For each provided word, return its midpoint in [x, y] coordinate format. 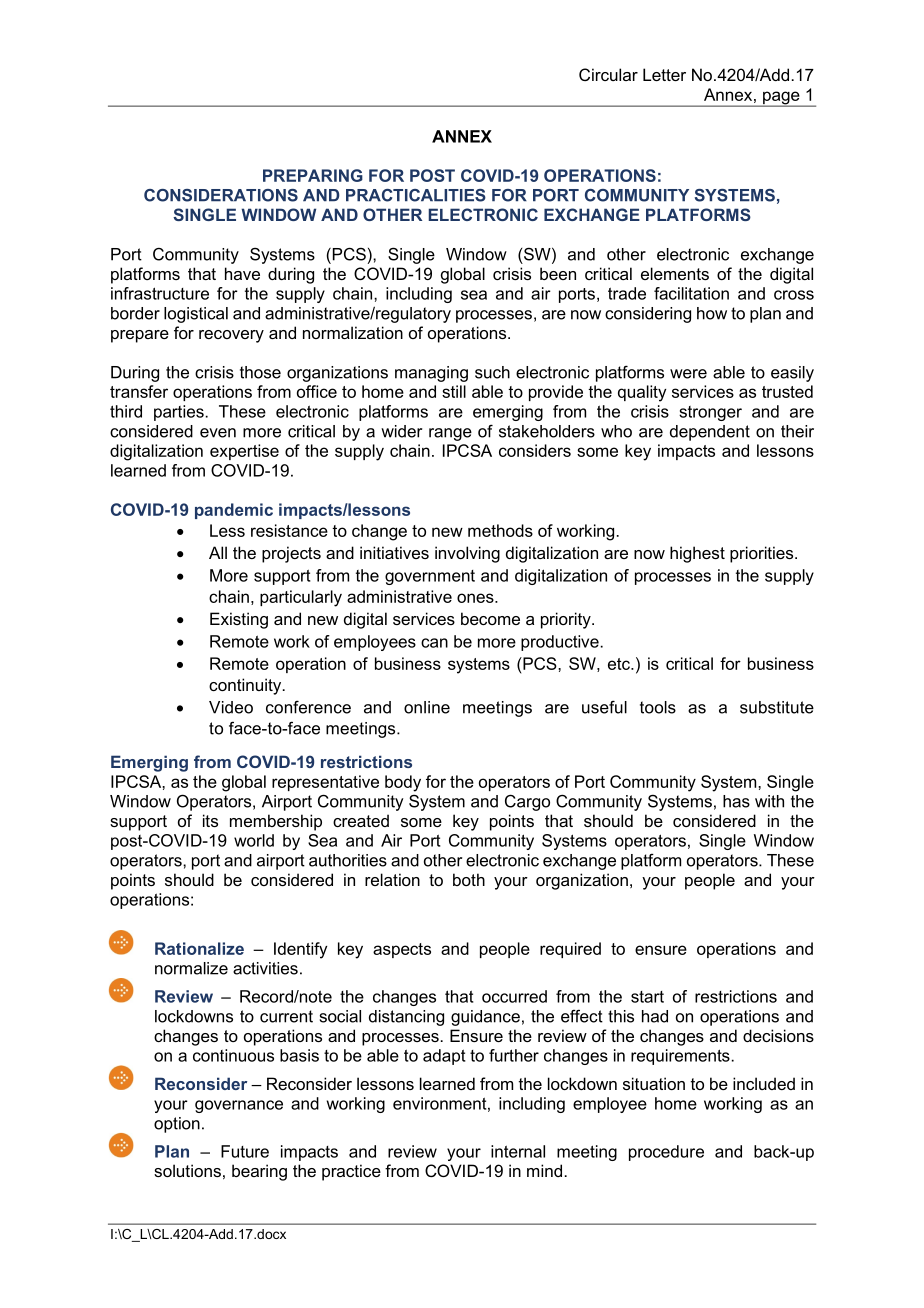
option [177, 1125]
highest [697, 554]
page [781, 99]
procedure [666, 1153]
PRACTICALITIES [416, 195]
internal [518, 1151]
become [490, 618]
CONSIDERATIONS [221, 195]
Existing [239, 620]
